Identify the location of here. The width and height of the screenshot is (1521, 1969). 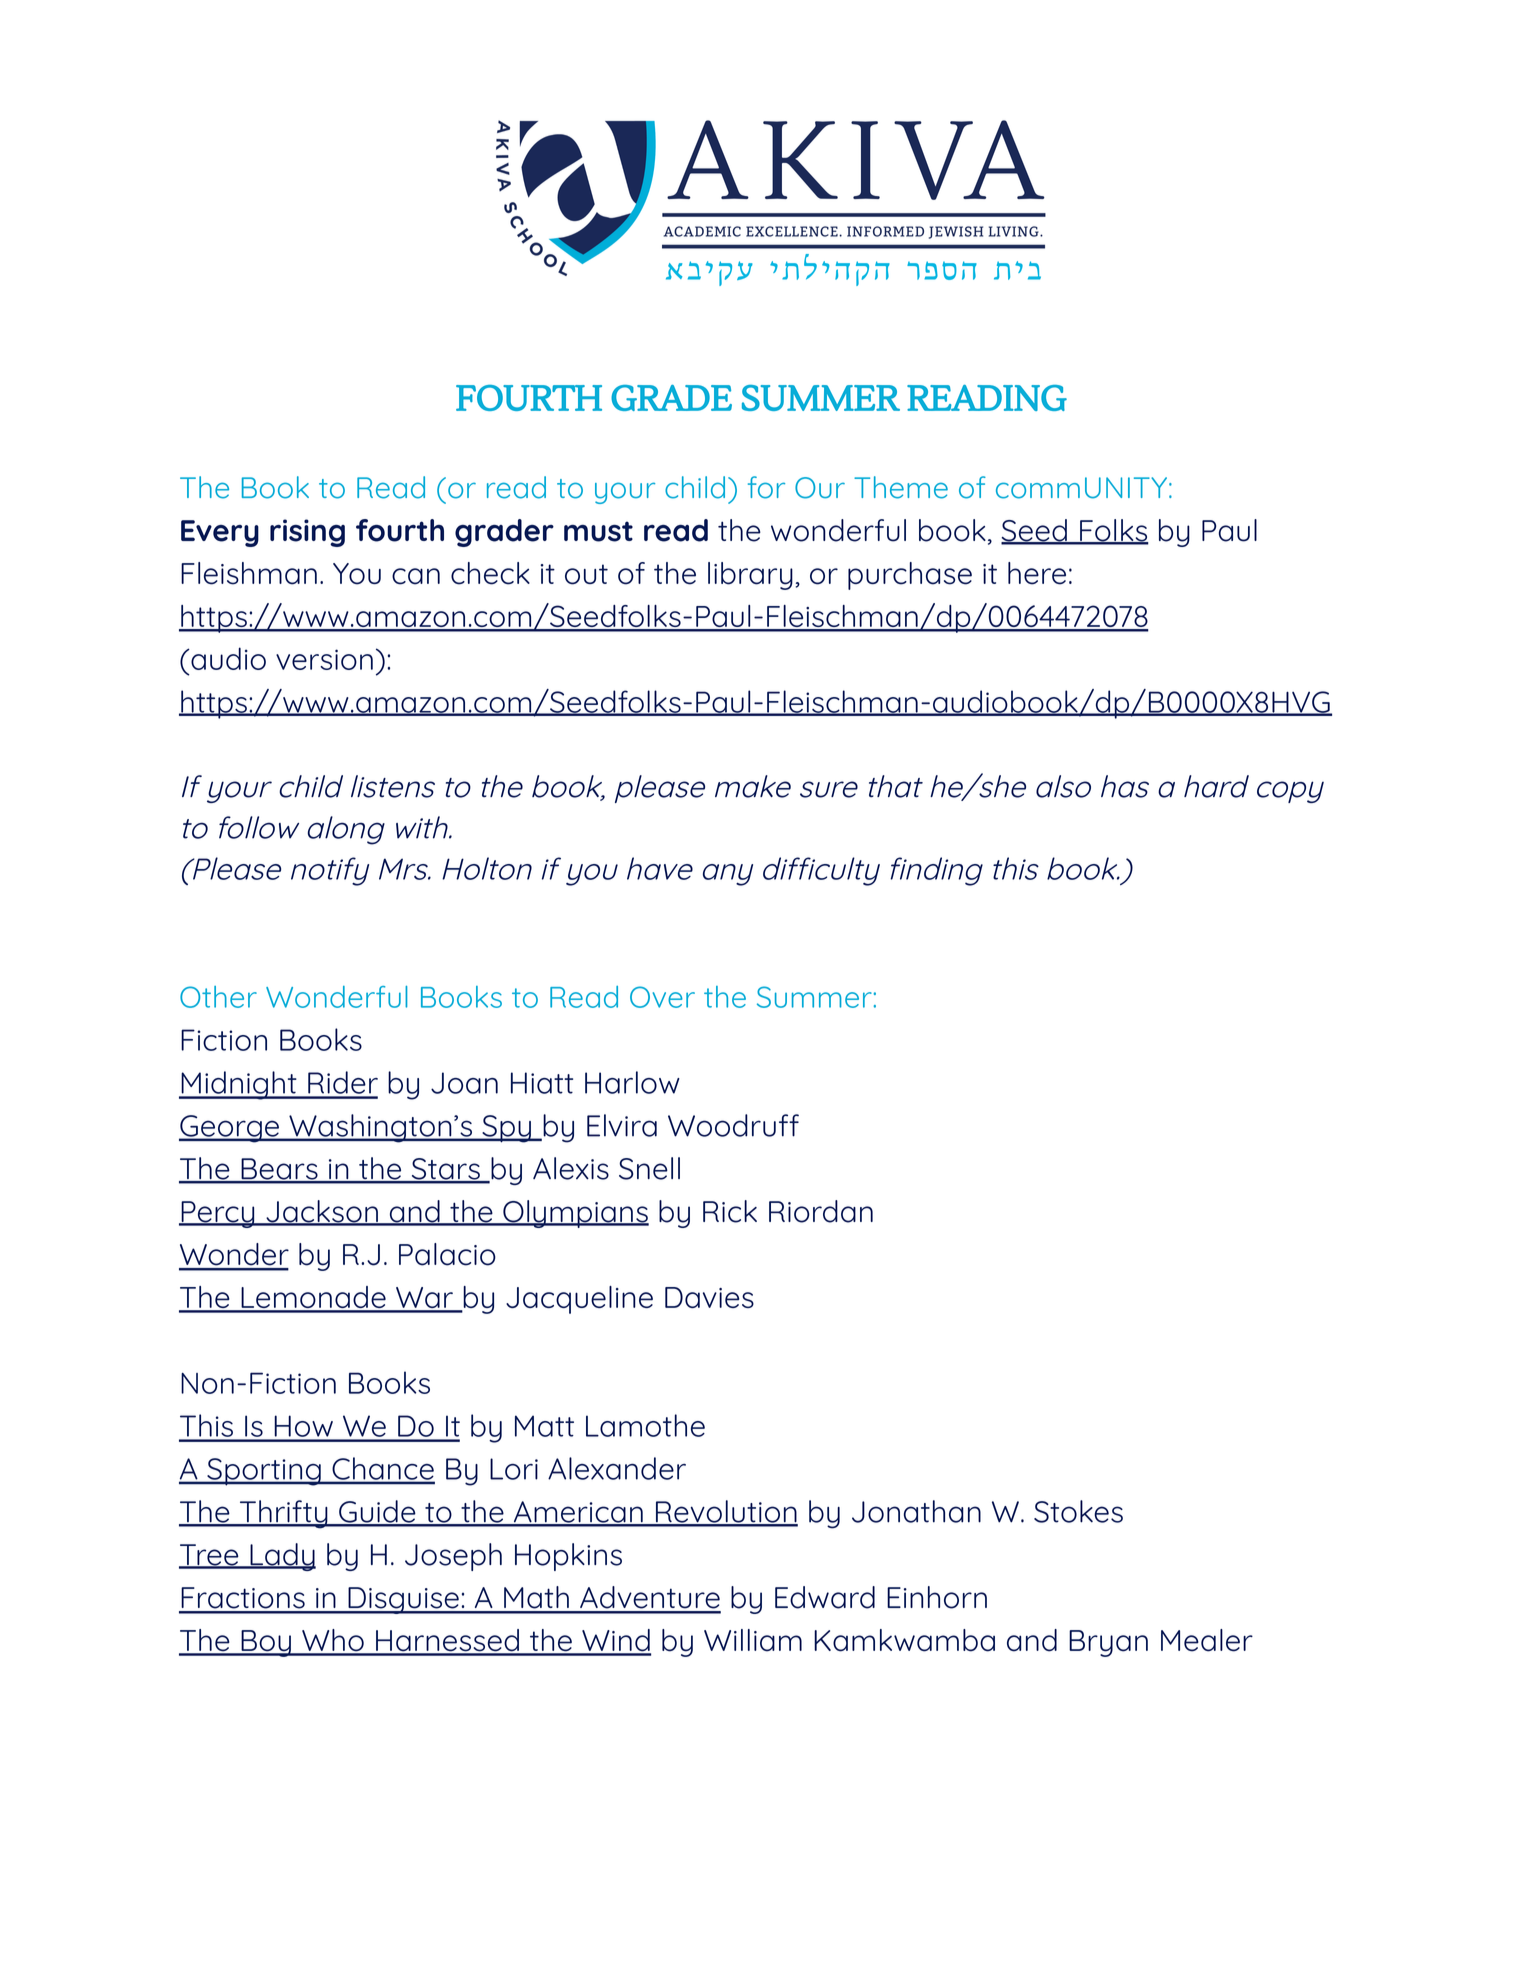
(1037, 573).
